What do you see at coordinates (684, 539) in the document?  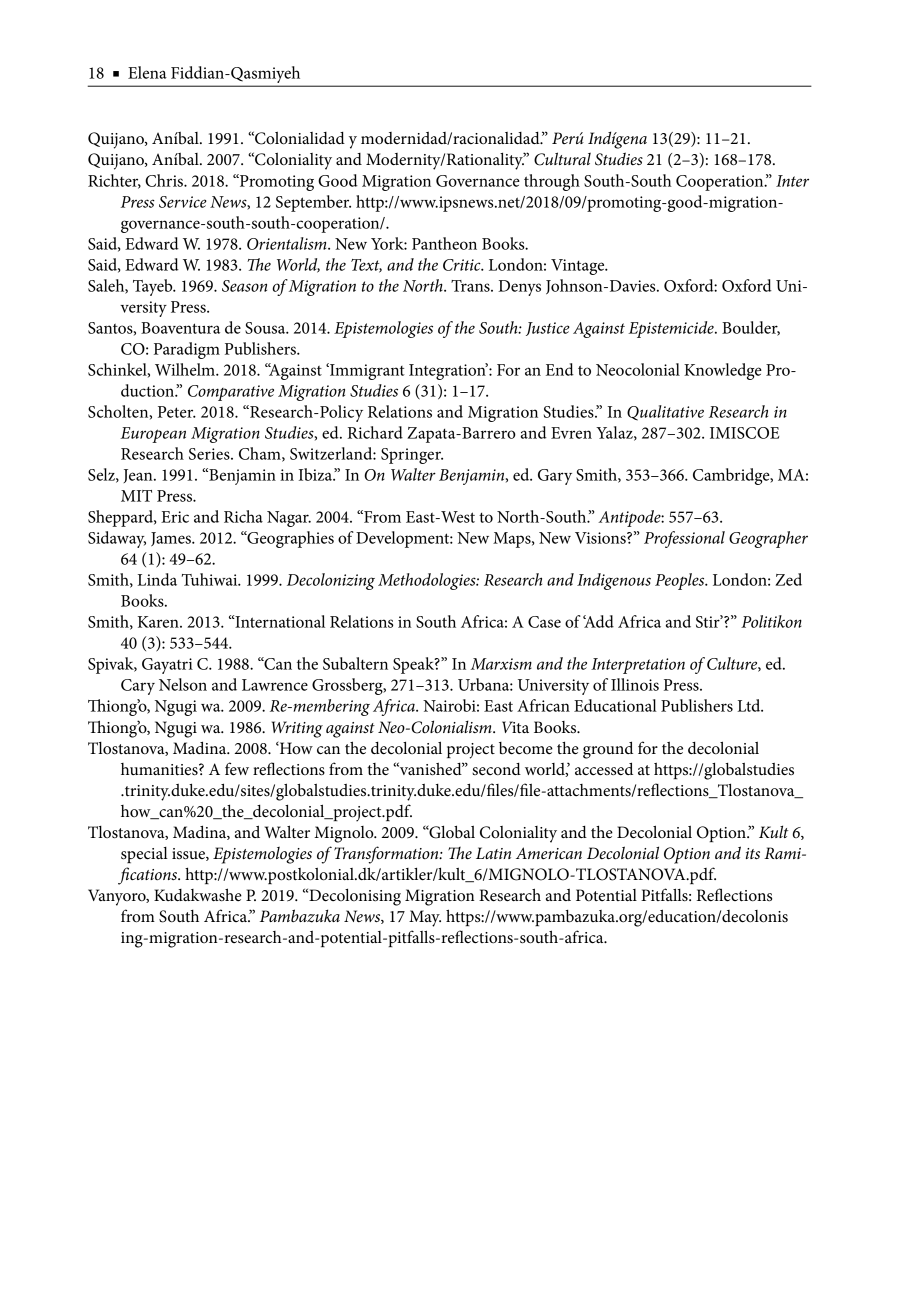 I see `Professional` at bounding box center [684, 539].
